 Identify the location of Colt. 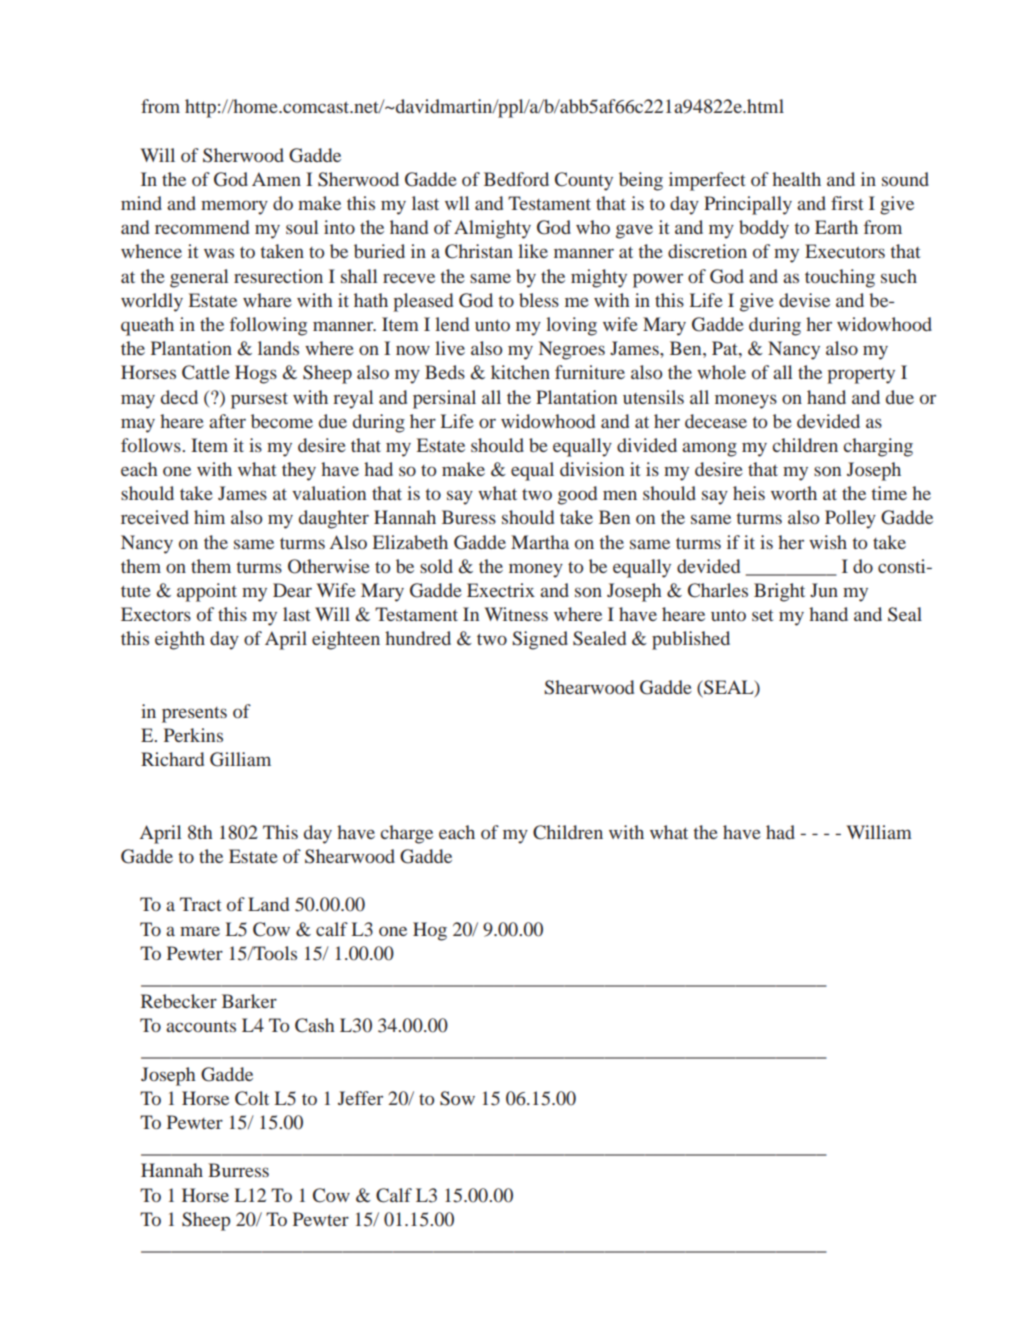
(252, 1098).
